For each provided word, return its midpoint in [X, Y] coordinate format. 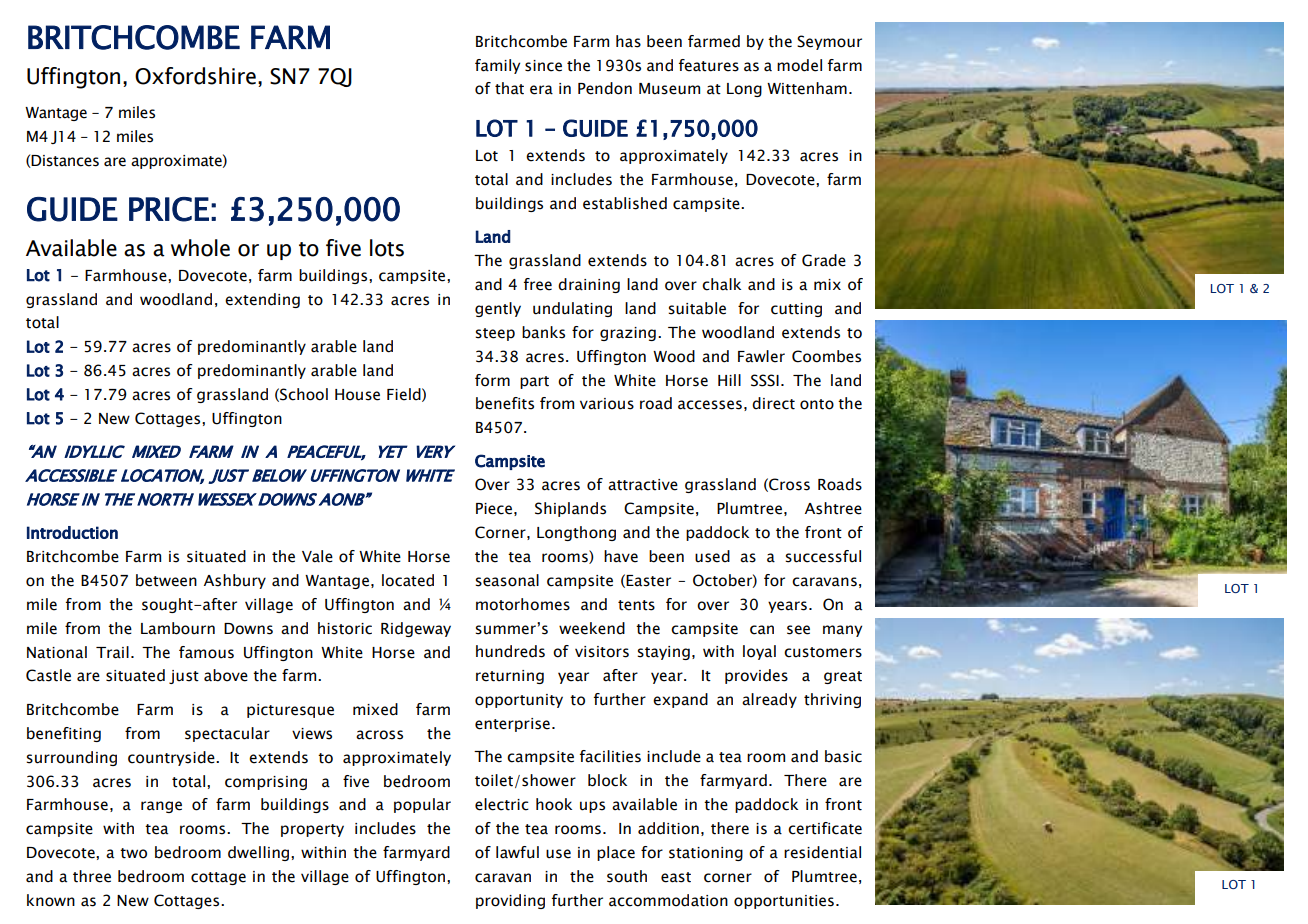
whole [200, 248]
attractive [643, 485]
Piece [494, 509]
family [497, 66]
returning [510, 677]
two [133, 853]
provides [756, 676]
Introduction [72, 532]
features [709, 65]
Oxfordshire [195, 76]
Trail [112, 652]
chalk [721, 284]
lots [387, 248]
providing [510, 901]
